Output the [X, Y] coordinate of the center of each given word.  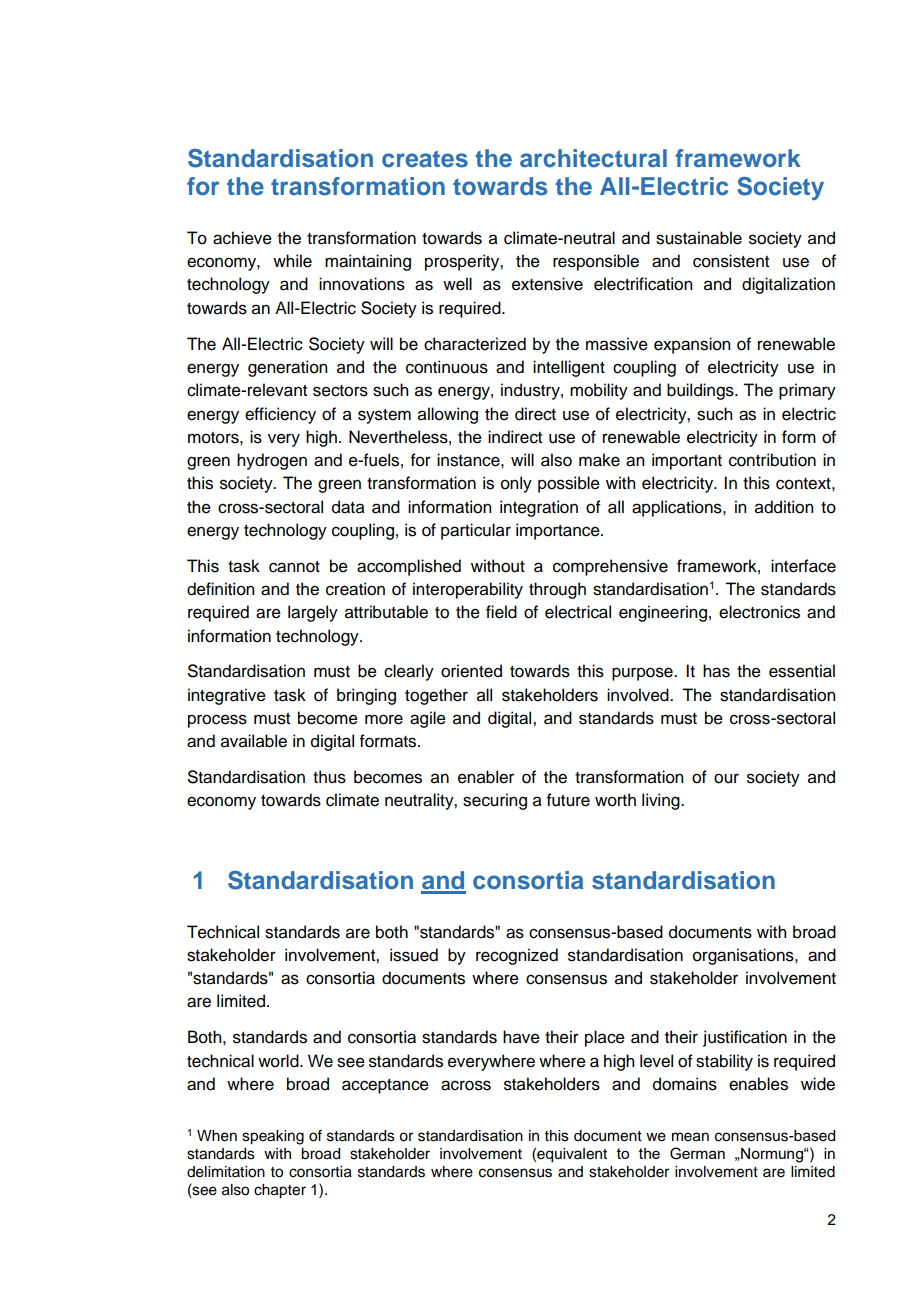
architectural [593, 158]
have [521, 1037]
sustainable [699, 238]
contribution [772, 460]
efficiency [280, 415]
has [716, 671]
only [516, 484]
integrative [227, 696]
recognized [517, 956]
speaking [273, 1137]
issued [414, 955]
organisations [744, 956]
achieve [242, 238]
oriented [471, 671]
